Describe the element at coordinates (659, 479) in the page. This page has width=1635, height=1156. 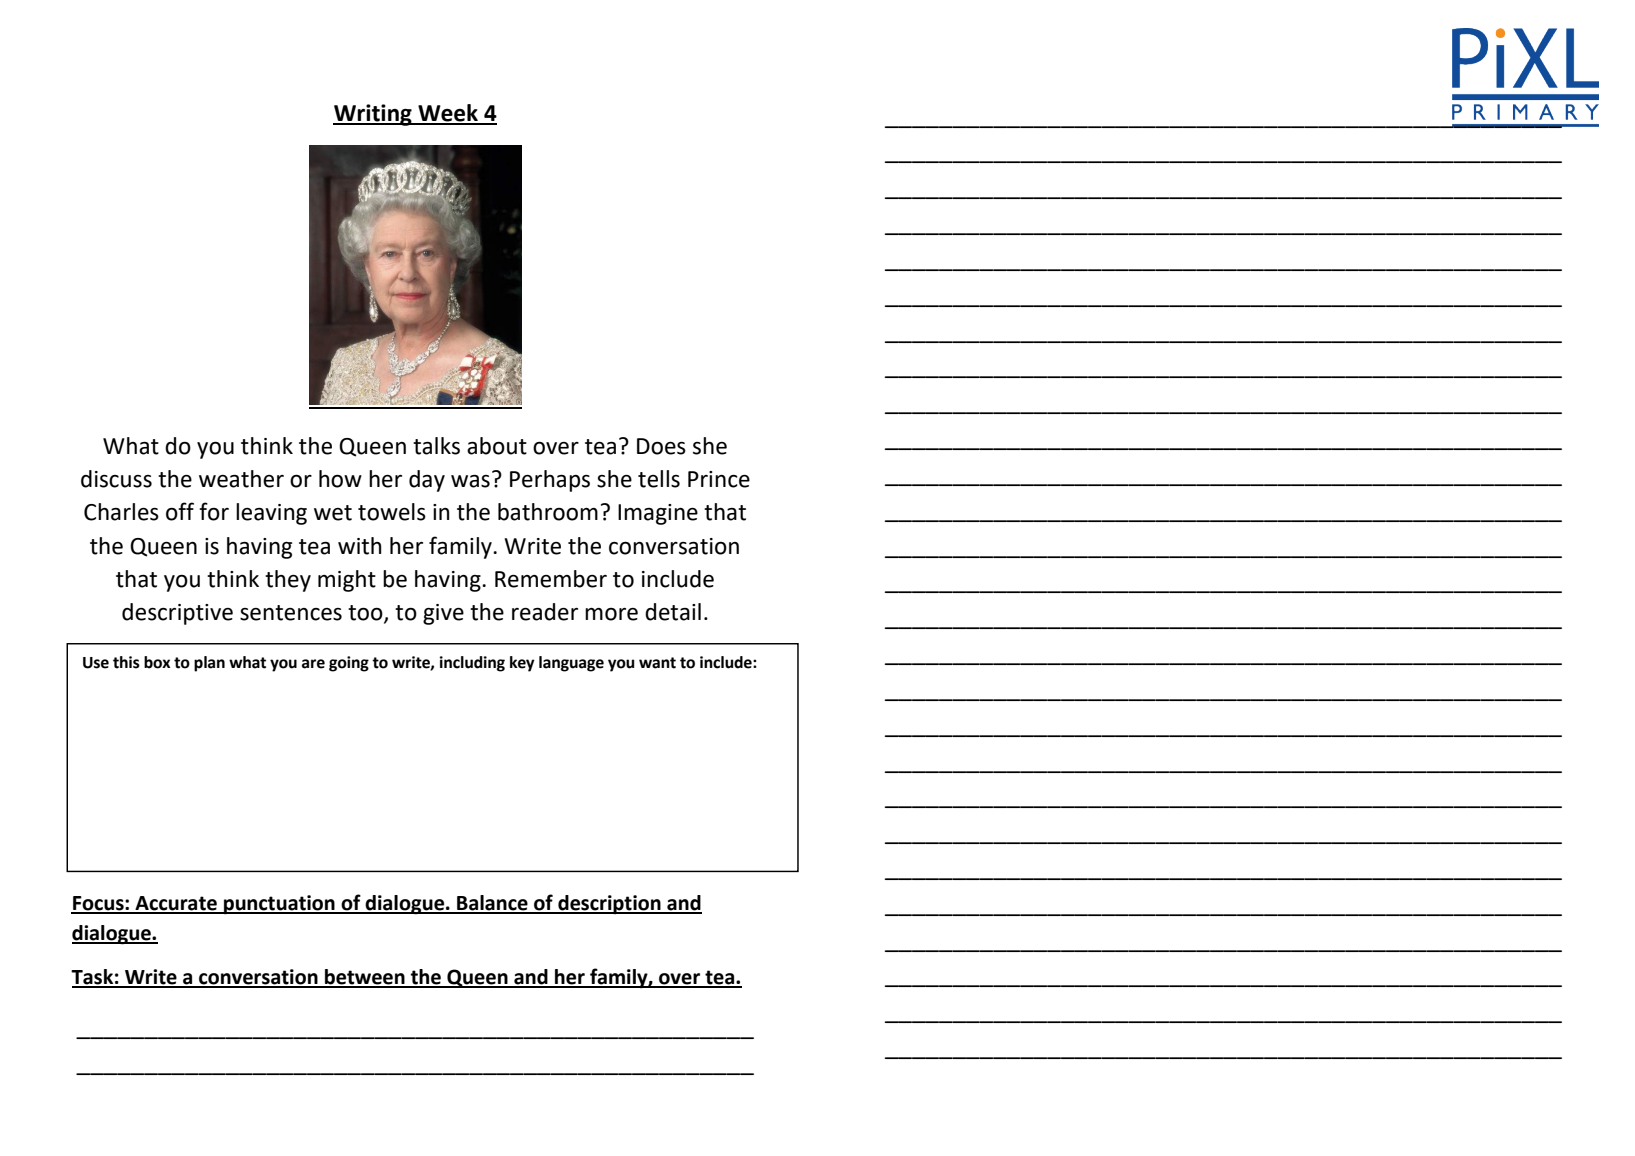
I see `tells` at that location.
